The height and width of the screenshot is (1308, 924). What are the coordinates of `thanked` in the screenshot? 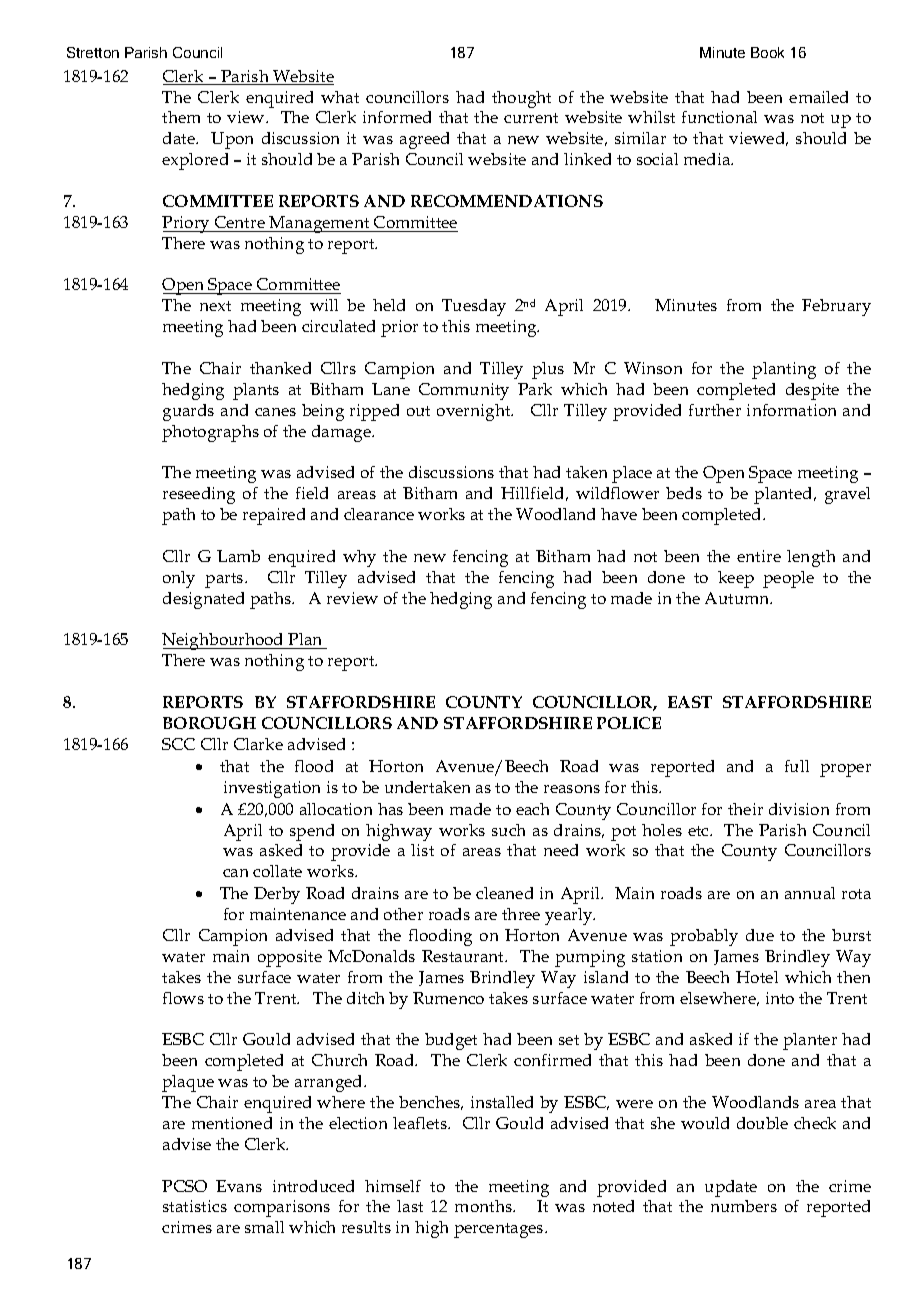 It's located at (280, 368).
